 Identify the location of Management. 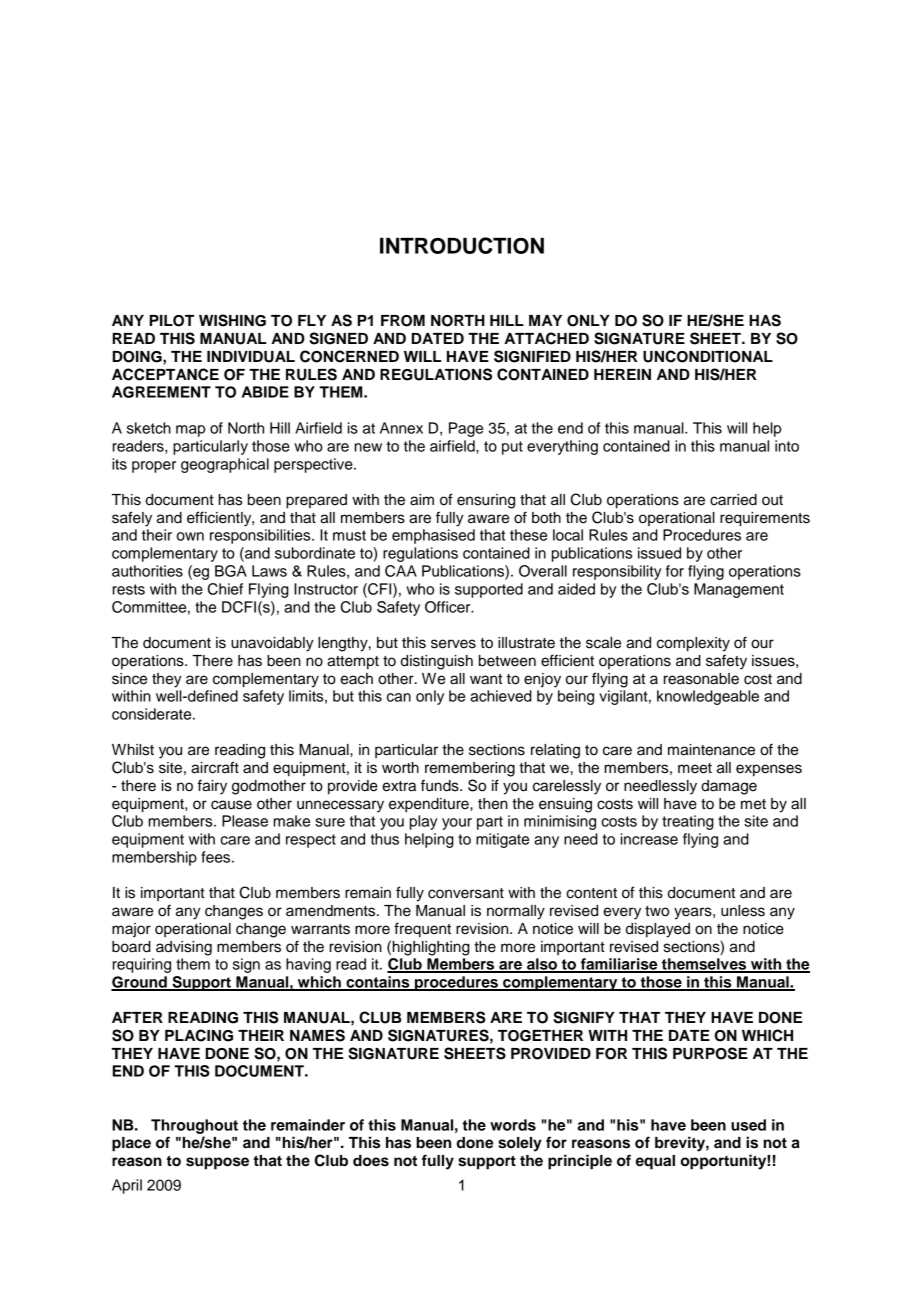
(739, 590).
